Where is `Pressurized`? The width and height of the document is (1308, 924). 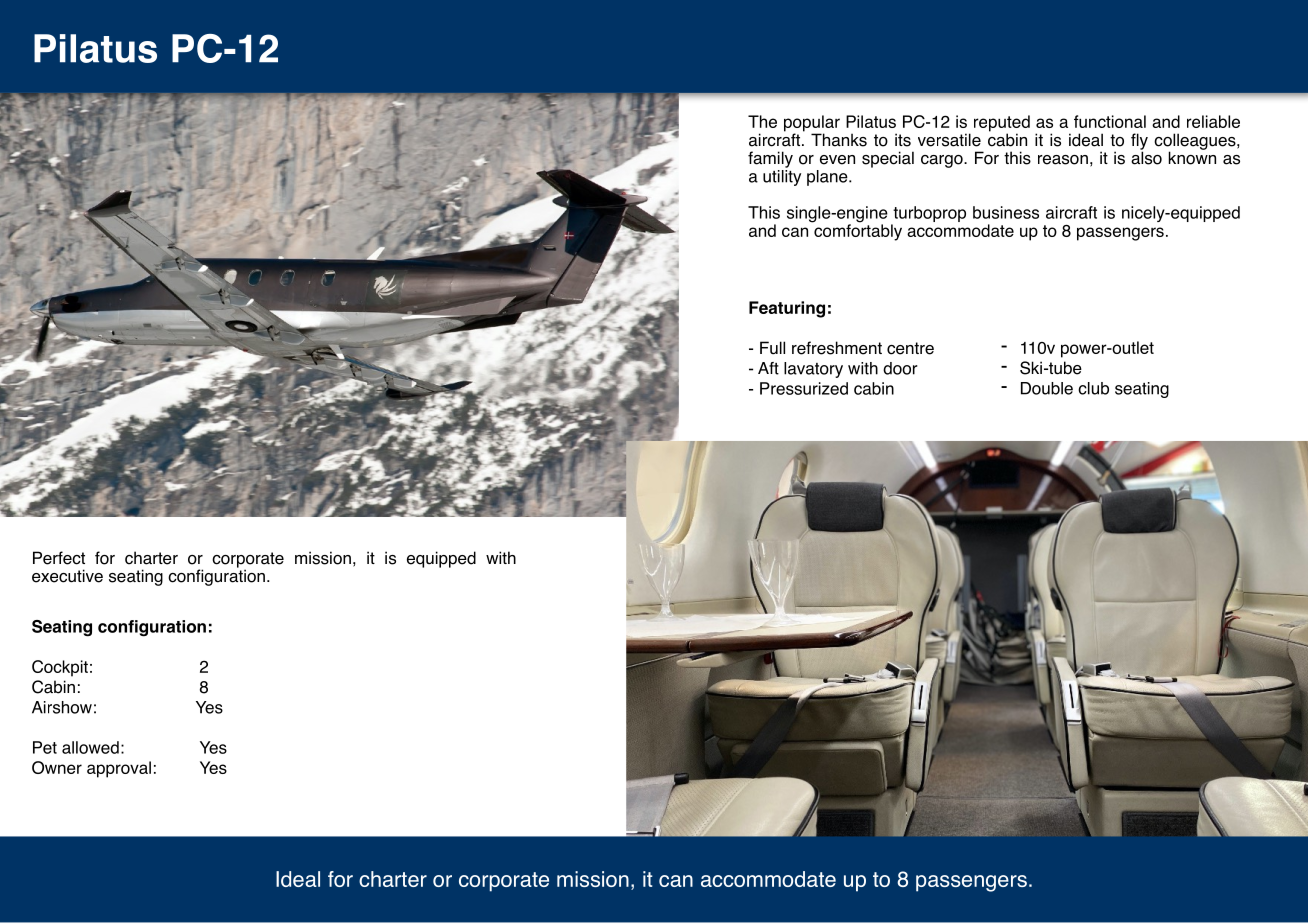 Pressurized is located at coordinates (804, 388).
